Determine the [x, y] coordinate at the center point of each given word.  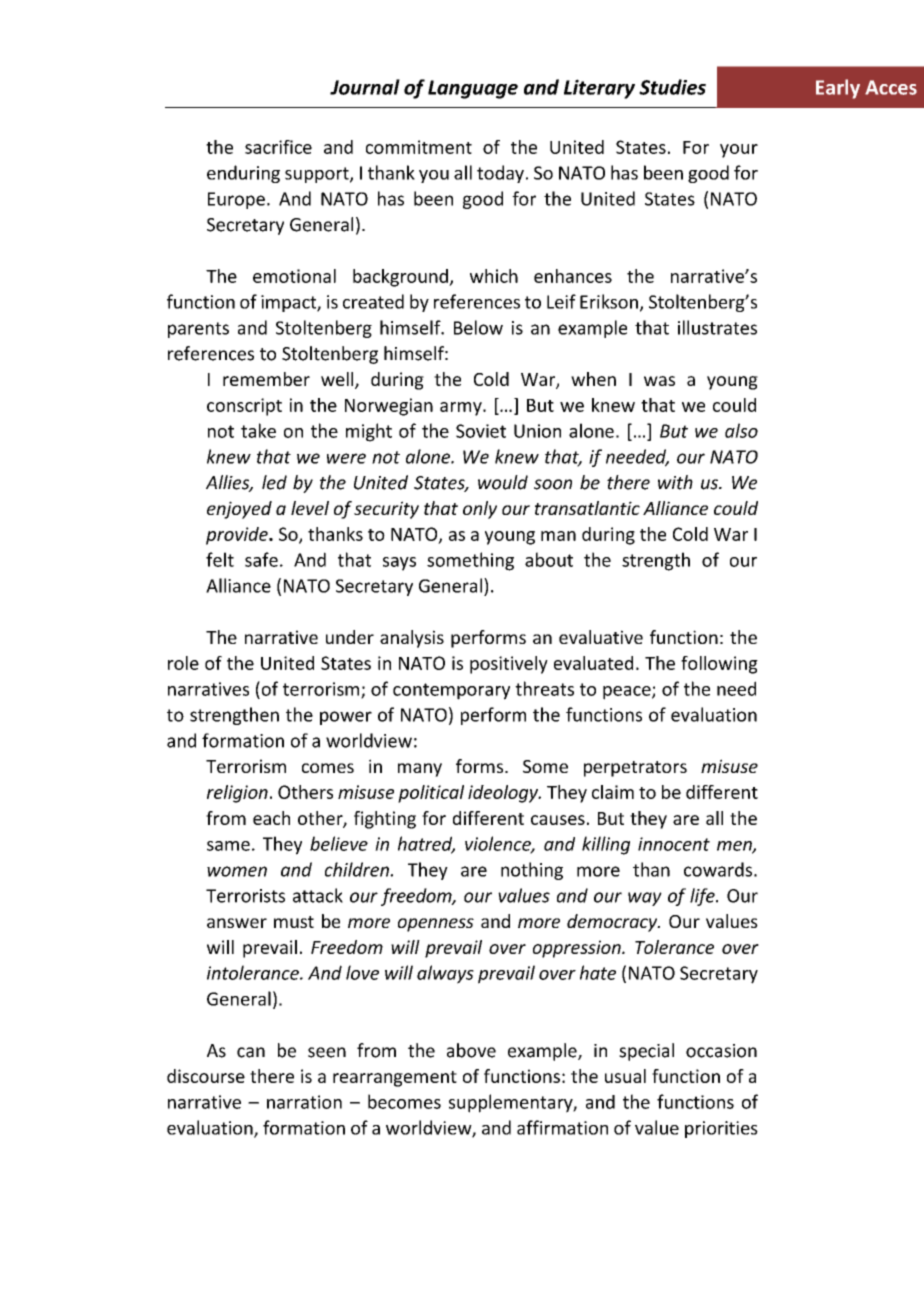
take [258, 430]
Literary [599, 89]
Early [838, 89]
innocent [674, 844]
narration [304, 1102]
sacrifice [278, 147]
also [741, 430]
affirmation [562, 1127]
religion [237, 794]
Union [537, 431]
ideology [504, 794]
